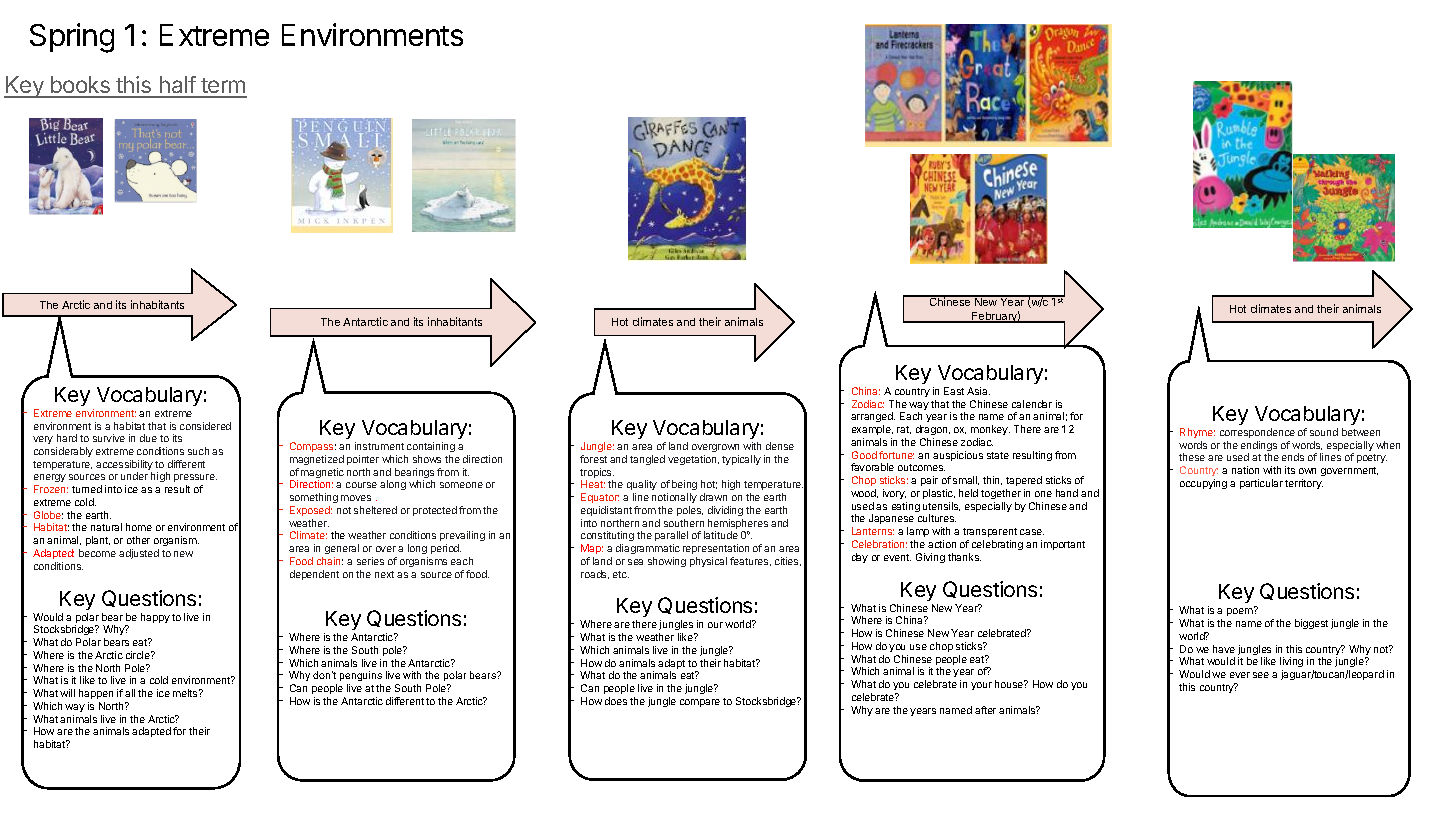 The width and height of the screenshot is (1456, 819). I want to click on important, so click(1063, 545).
